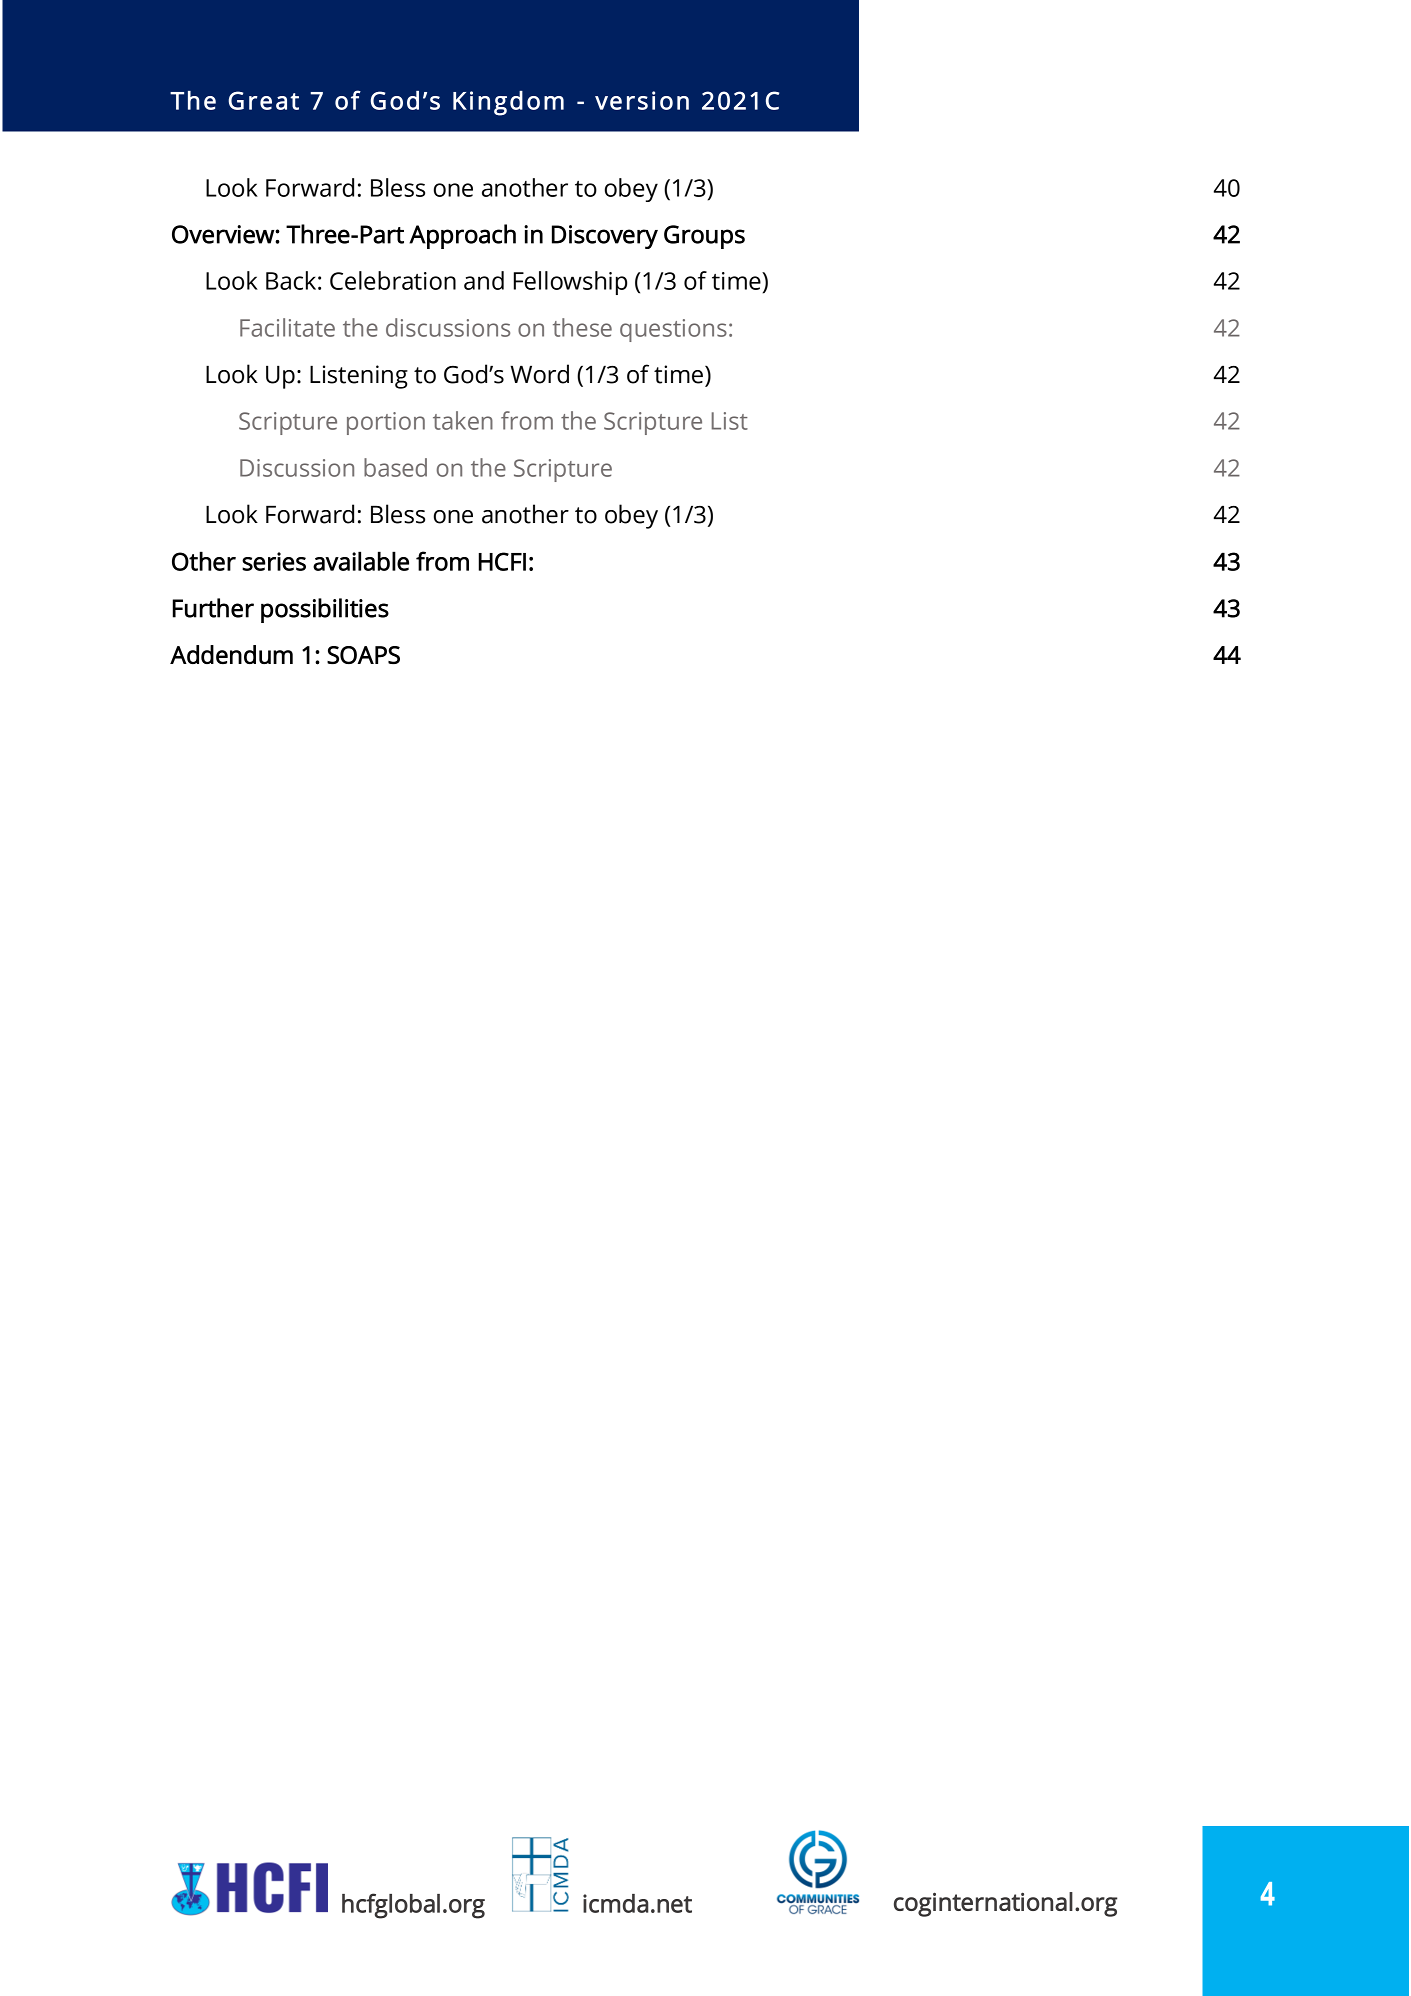 Image resolution: width=1411 pixels, height=1996 pixels. Describe the element at coordinates (224, 234) in the screenshot. I see `Overview` at that location.
